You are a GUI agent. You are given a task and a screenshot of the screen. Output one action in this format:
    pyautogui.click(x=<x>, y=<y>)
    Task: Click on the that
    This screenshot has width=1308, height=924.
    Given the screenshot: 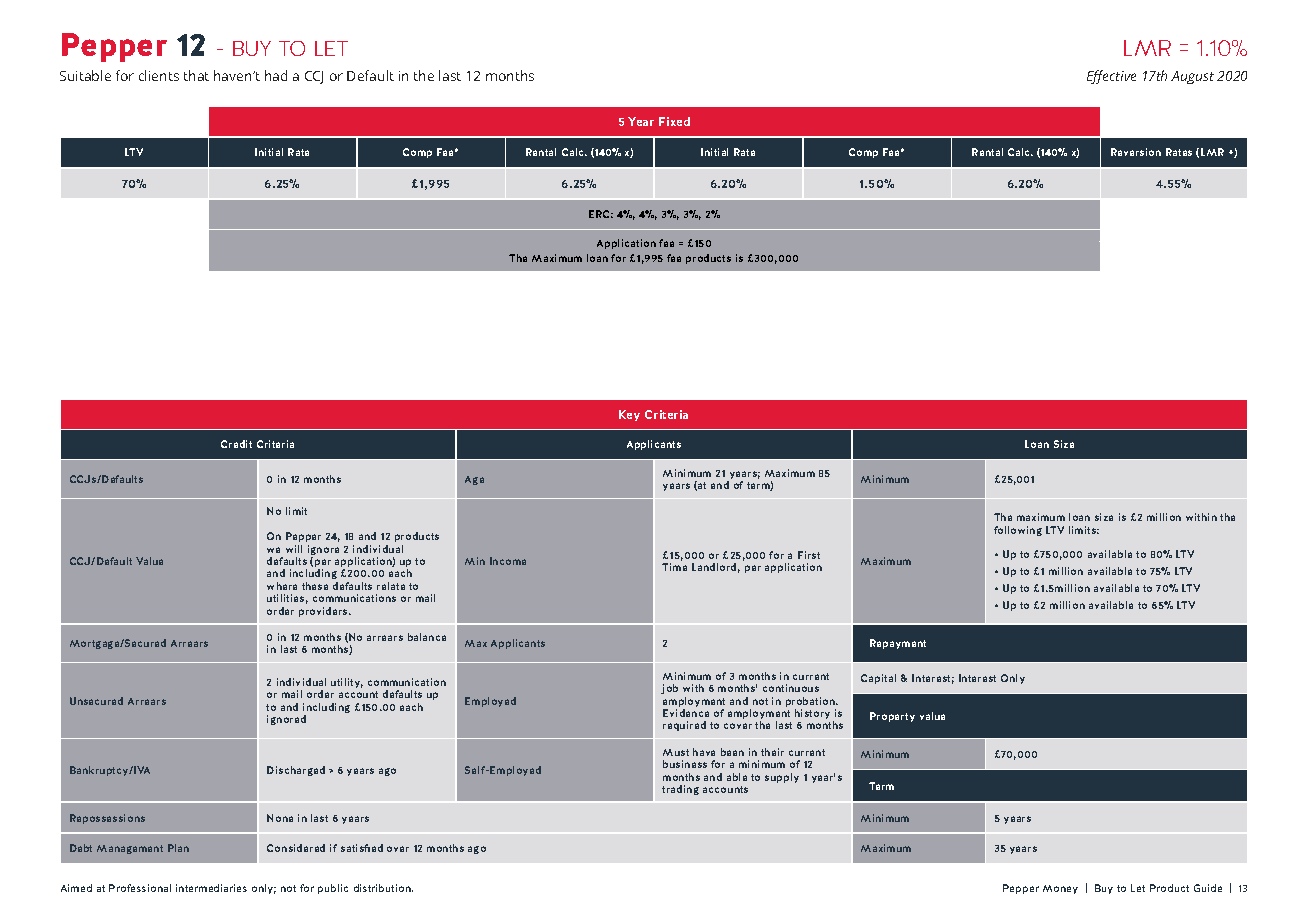 What is the action you would take?
    pyautogui.click(x=196, y=75)
